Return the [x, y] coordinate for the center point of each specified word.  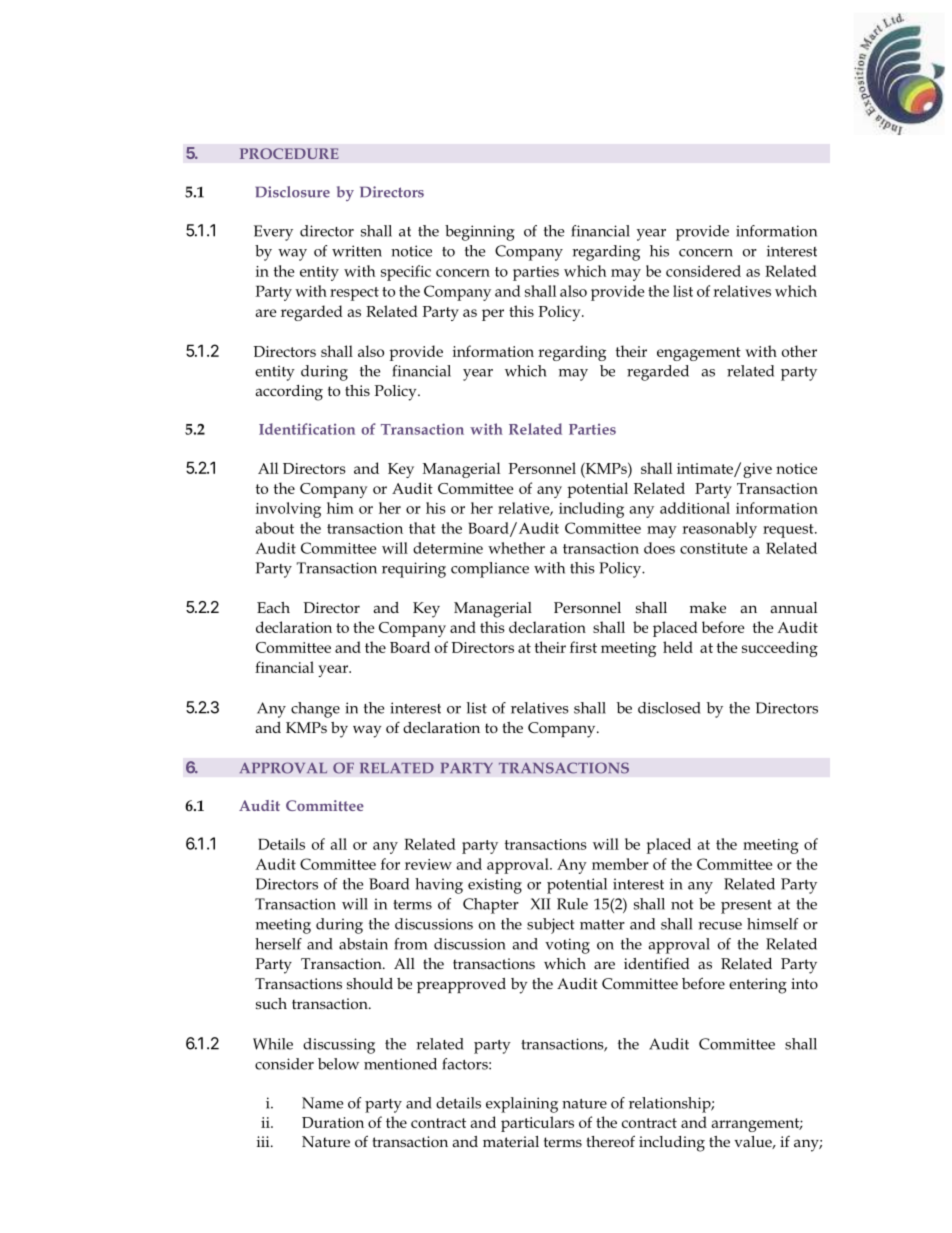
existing [495, 886]
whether [516, 548]
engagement [699, 354]
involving [288, 510]
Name [322, 1103]
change [315, 710]
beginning [480, 233]
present [746, 907]
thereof [611, 1141]
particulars [537, 1124]
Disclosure [292, 192]
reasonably [719, 530]
